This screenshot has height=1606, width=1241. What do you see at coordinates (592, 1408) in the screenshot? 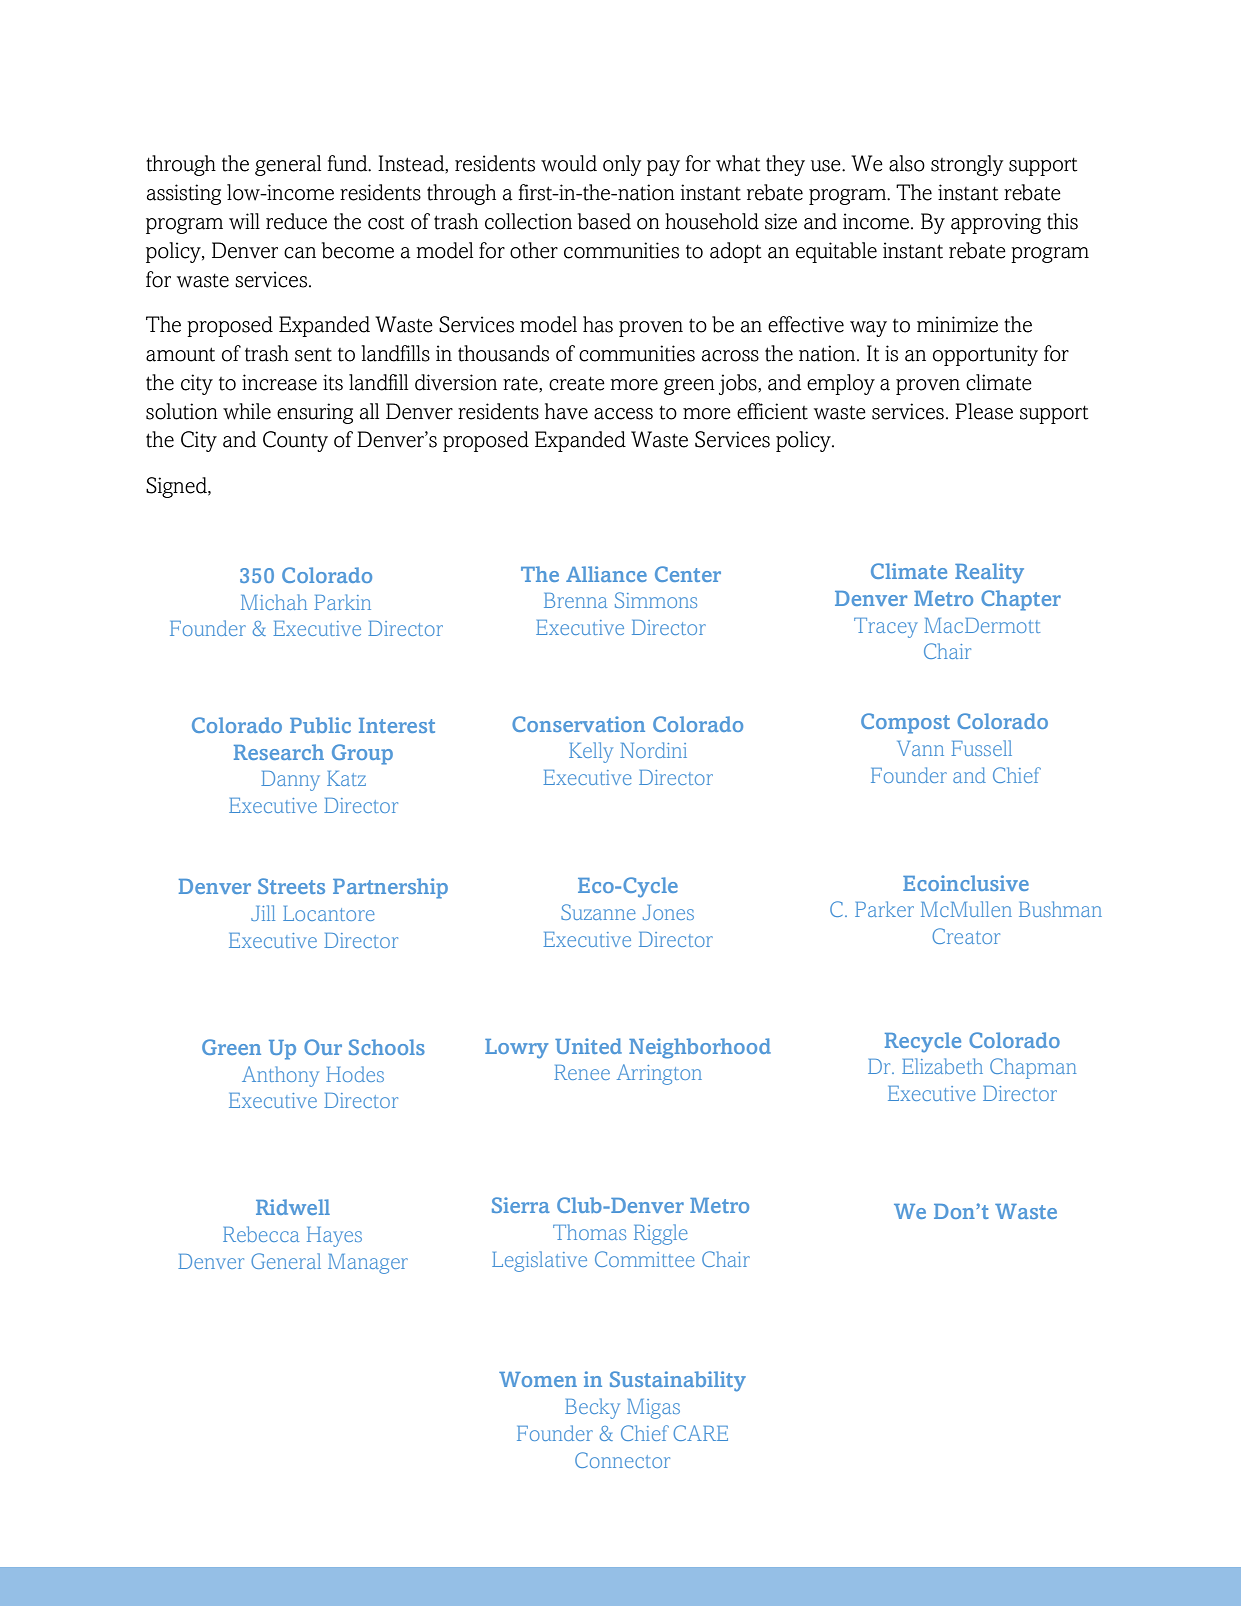
I see `Becky` at bounding box center [592, 1408].
